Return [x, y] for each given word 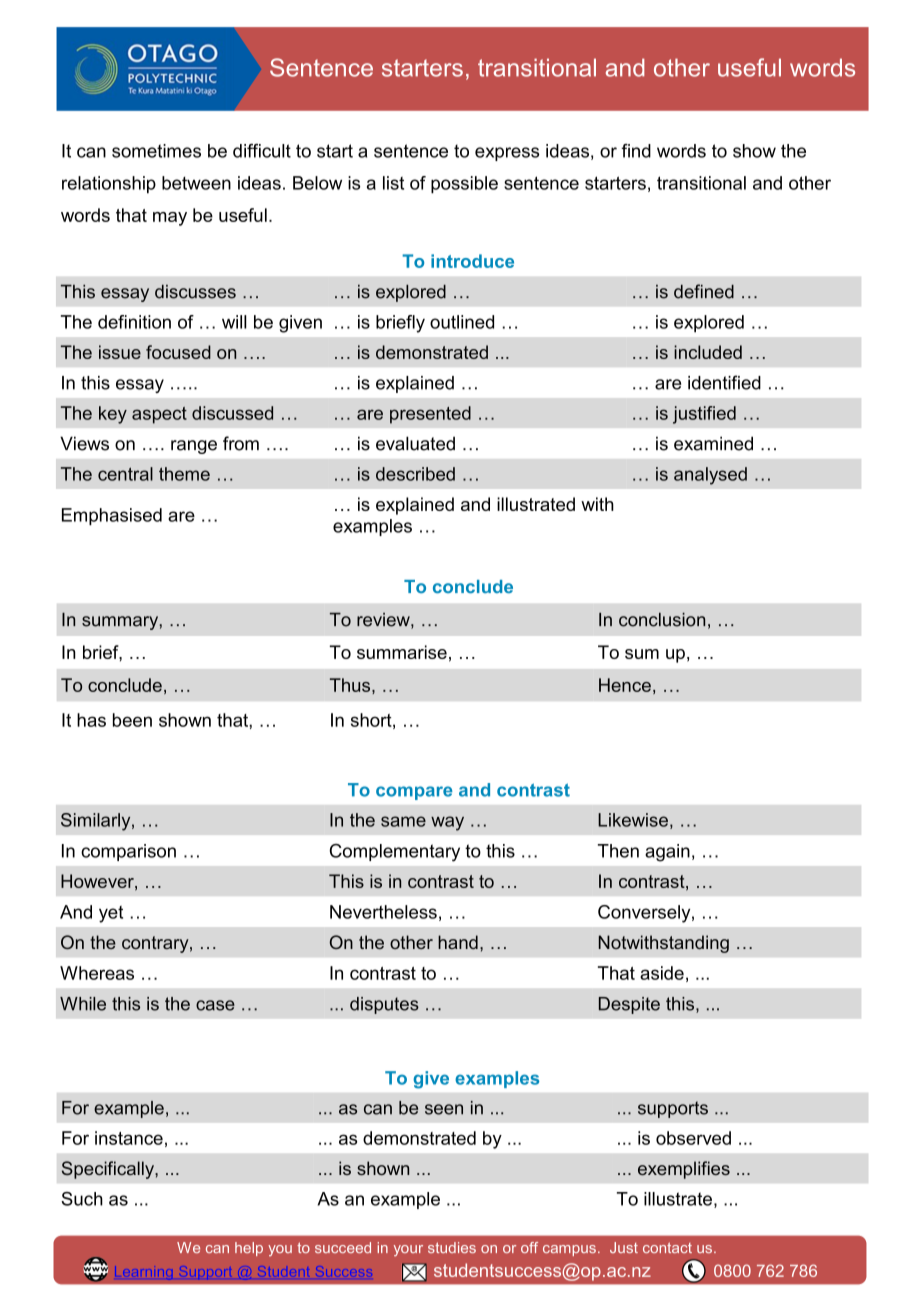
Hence [625, 685]
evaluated [415, 443]
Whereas [97, 973]
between [196, 183]
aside [662, 973]
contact [667, 1247]
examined [713, 443]
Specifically [109, 1170]
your [408, 1250]
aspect [159, 415]
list [393, 183]
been [132, 720]
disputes [384, 1005]
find [636, 151]
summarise [402, 652]
